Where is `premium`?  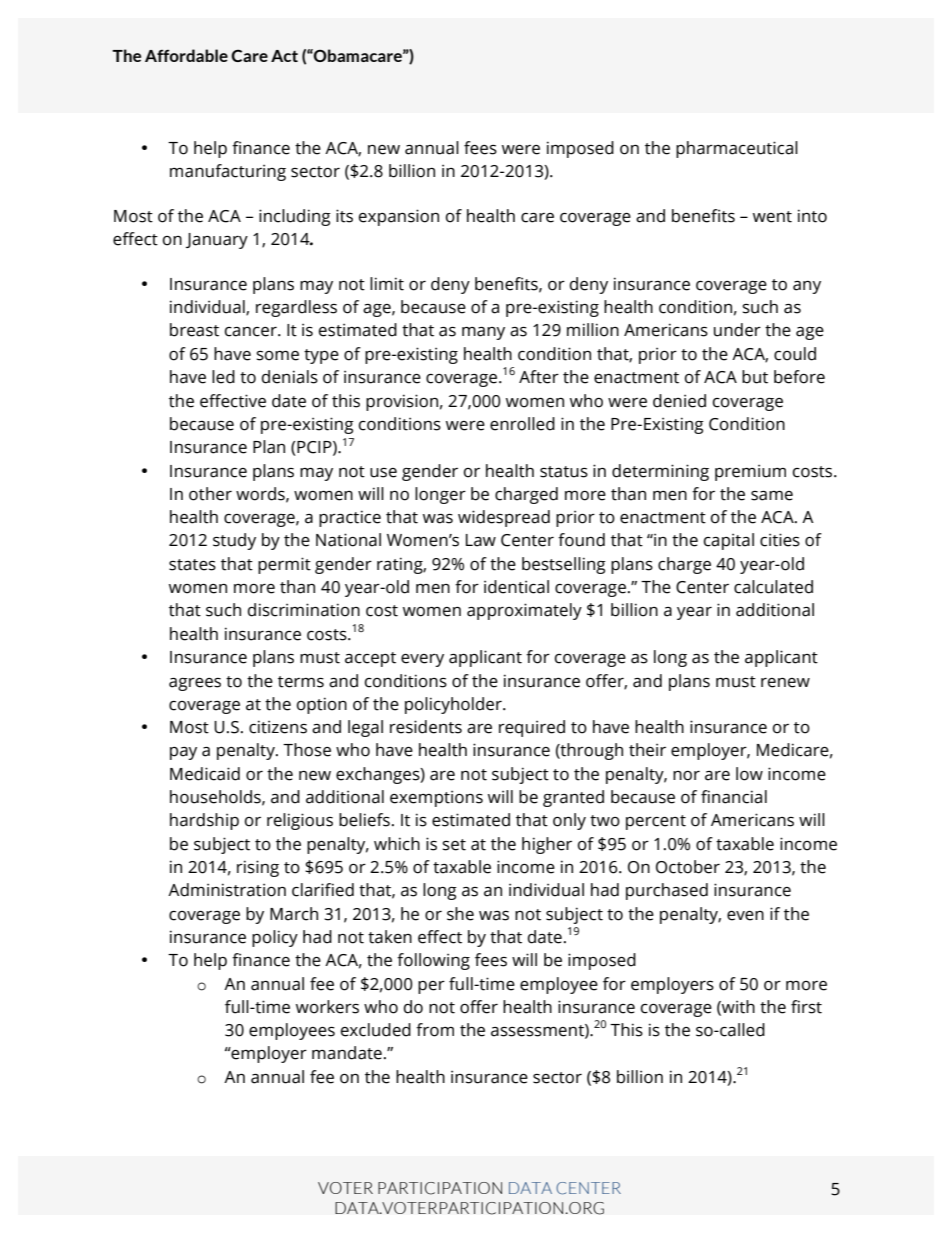 premium is located at coordinates (750, 472).
